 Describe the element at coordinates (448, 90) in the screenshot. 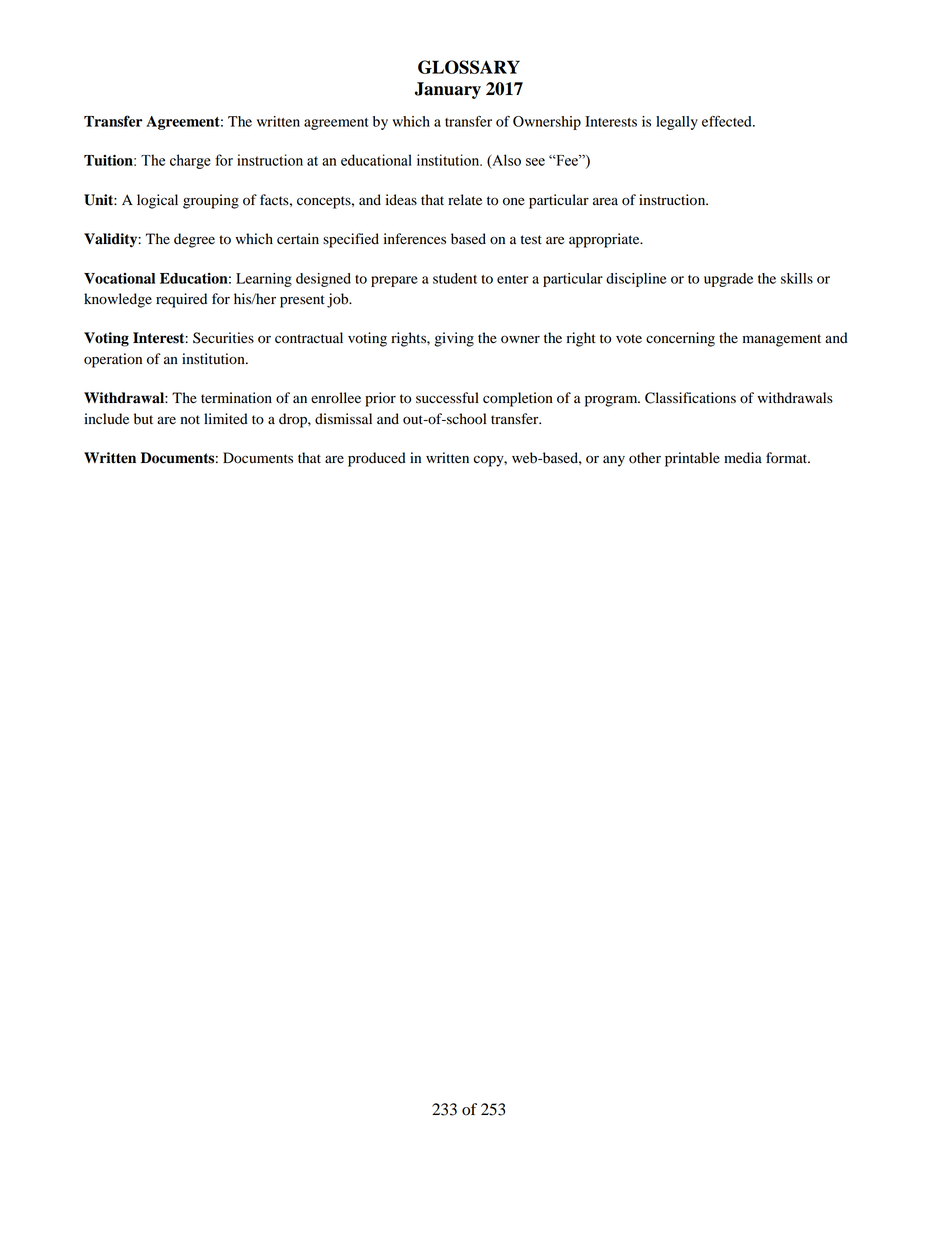

I see `January` at that location.
